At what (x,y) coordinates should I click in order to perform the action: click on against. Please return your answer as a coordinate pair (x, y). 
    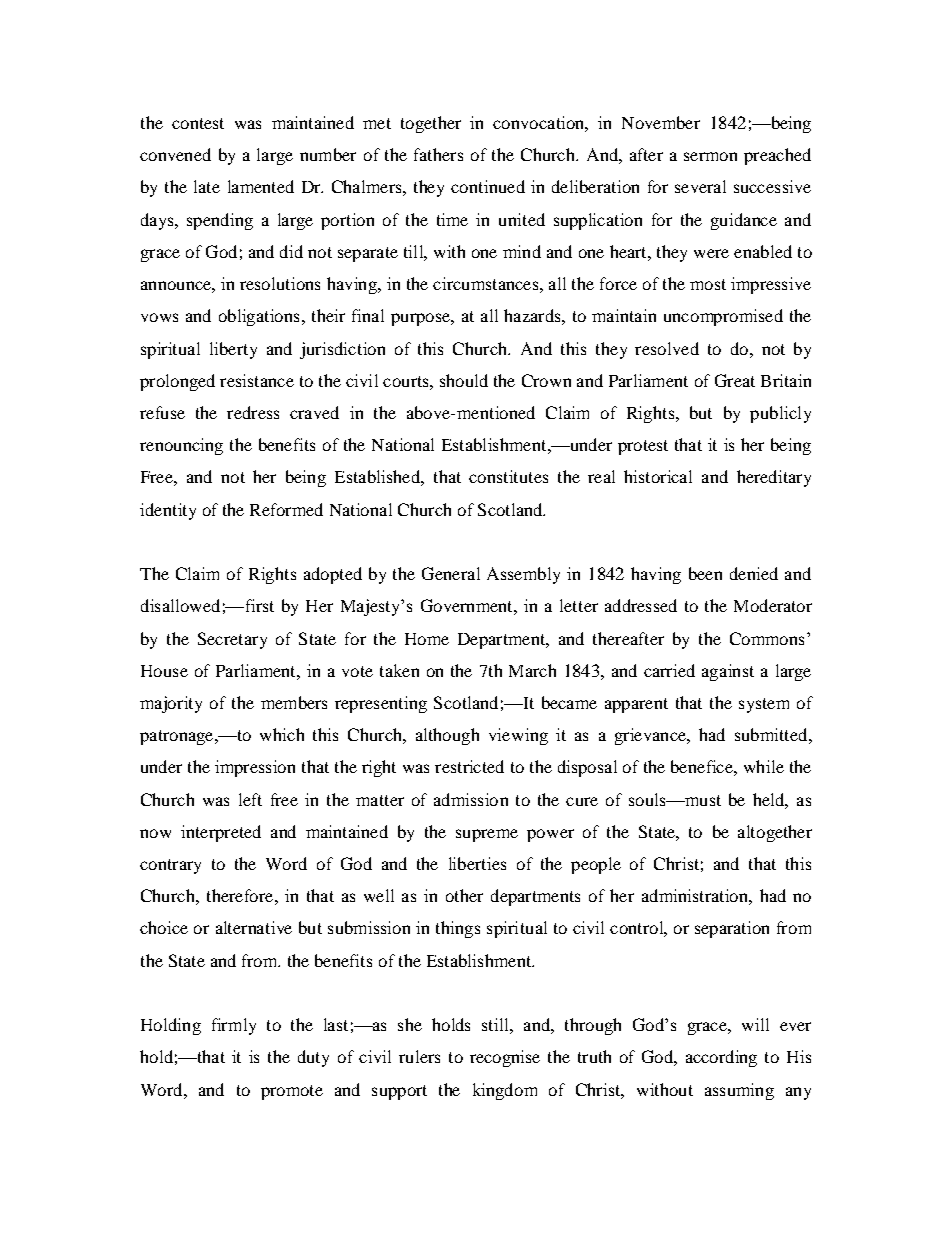
    Looking at the image, I should click on (728, 672).
